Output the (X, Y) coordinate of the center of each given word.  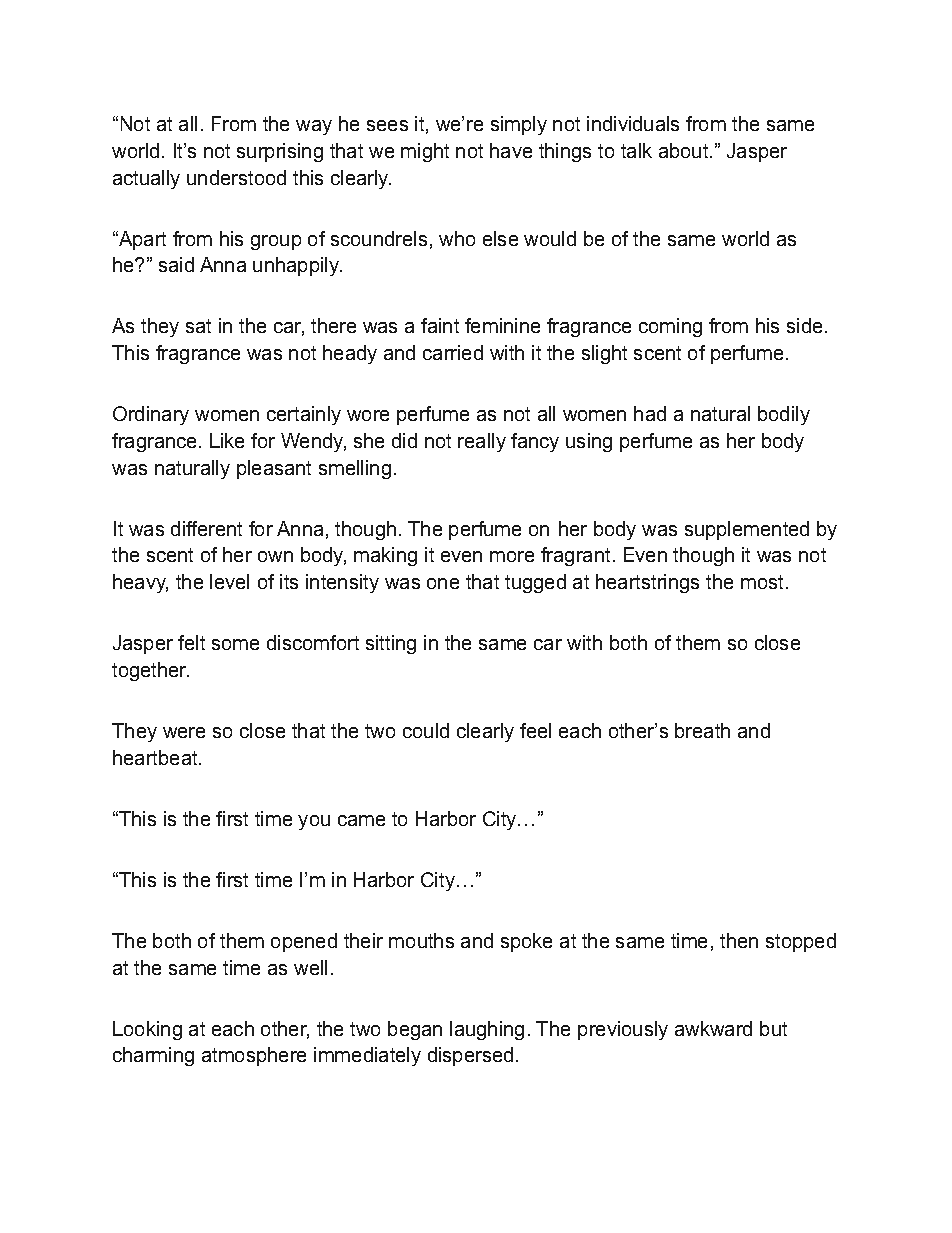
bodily (784, 415)
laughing (487, 1030)
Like (227, 440)
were (184, 732)
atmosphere (254, 1056)
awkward (713, 1028)
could (426, 730)
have (511, 150)
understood (236, 177)
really (482, 442)
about (685, 150)
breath (702, 730)
